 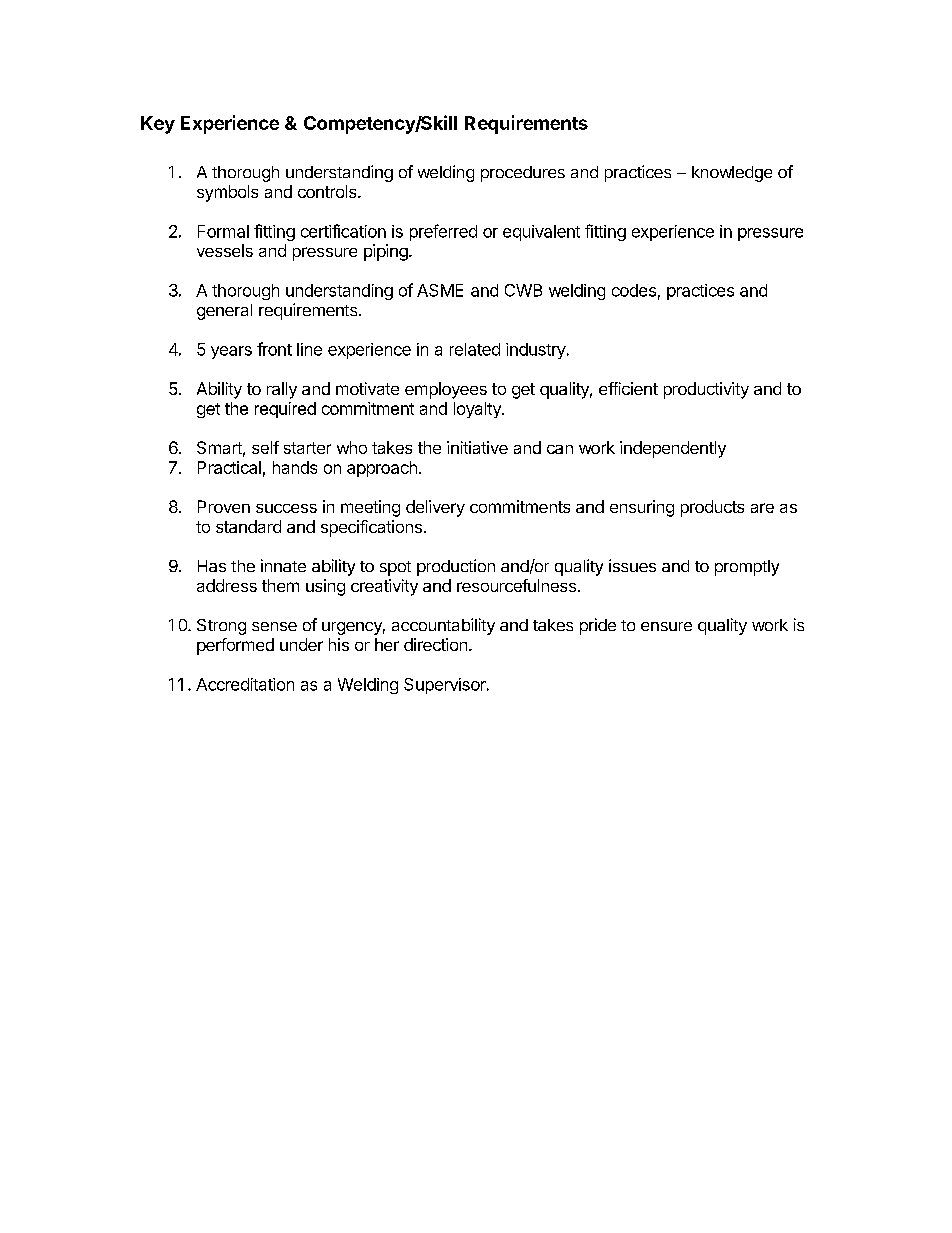 I want to click on loyalty, so click(x=478, y=410).
